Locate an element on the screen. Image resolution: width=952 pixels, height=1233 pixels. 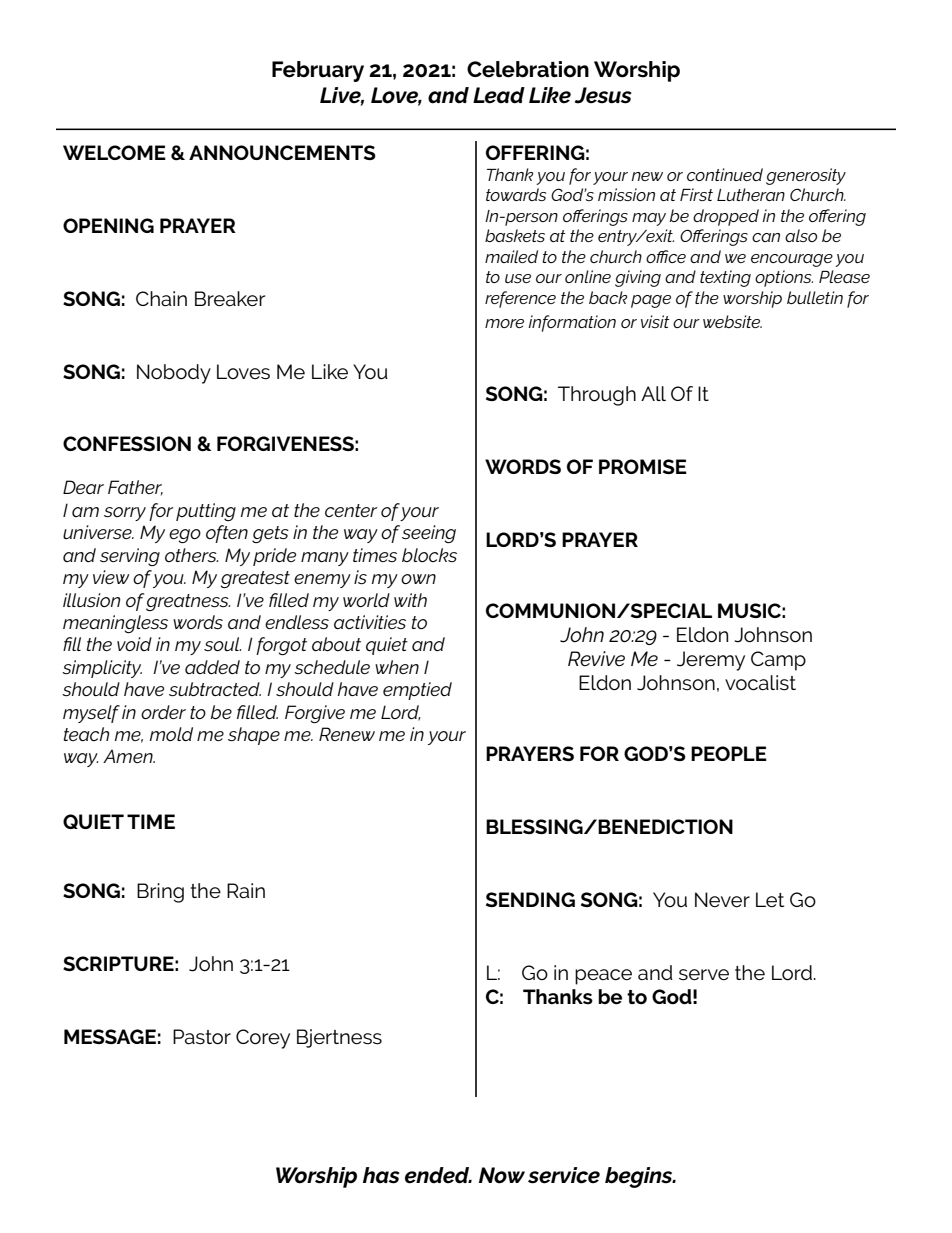
PROMISE is located at coordinates (643, 466).
